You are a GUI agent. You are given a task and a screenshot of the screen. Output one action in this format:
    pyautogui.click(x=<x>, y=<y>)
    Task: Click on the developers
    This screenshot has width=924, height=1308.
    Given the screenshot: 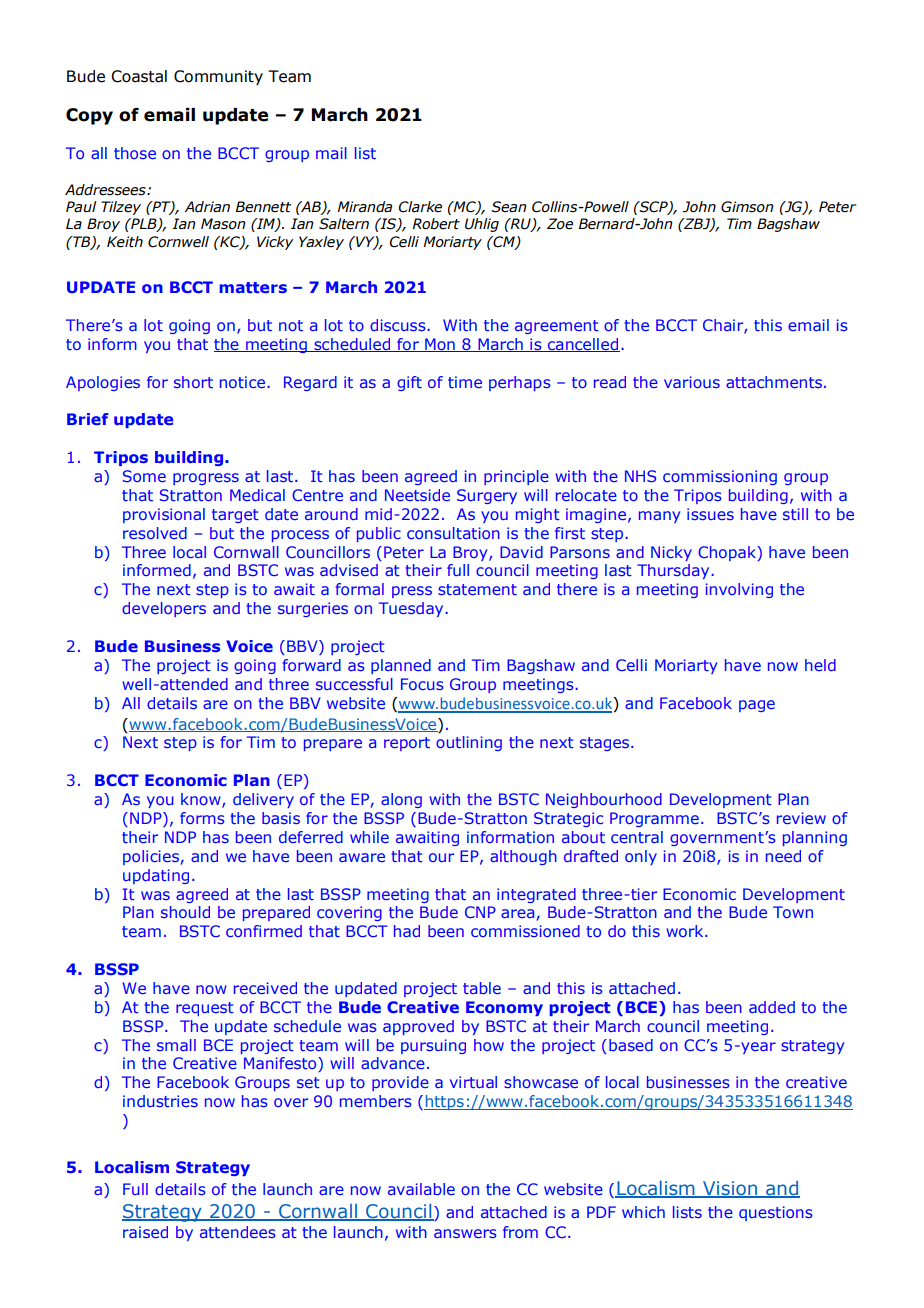 What is the action you would take?
    pyautogui.click(x=164, y=609)
